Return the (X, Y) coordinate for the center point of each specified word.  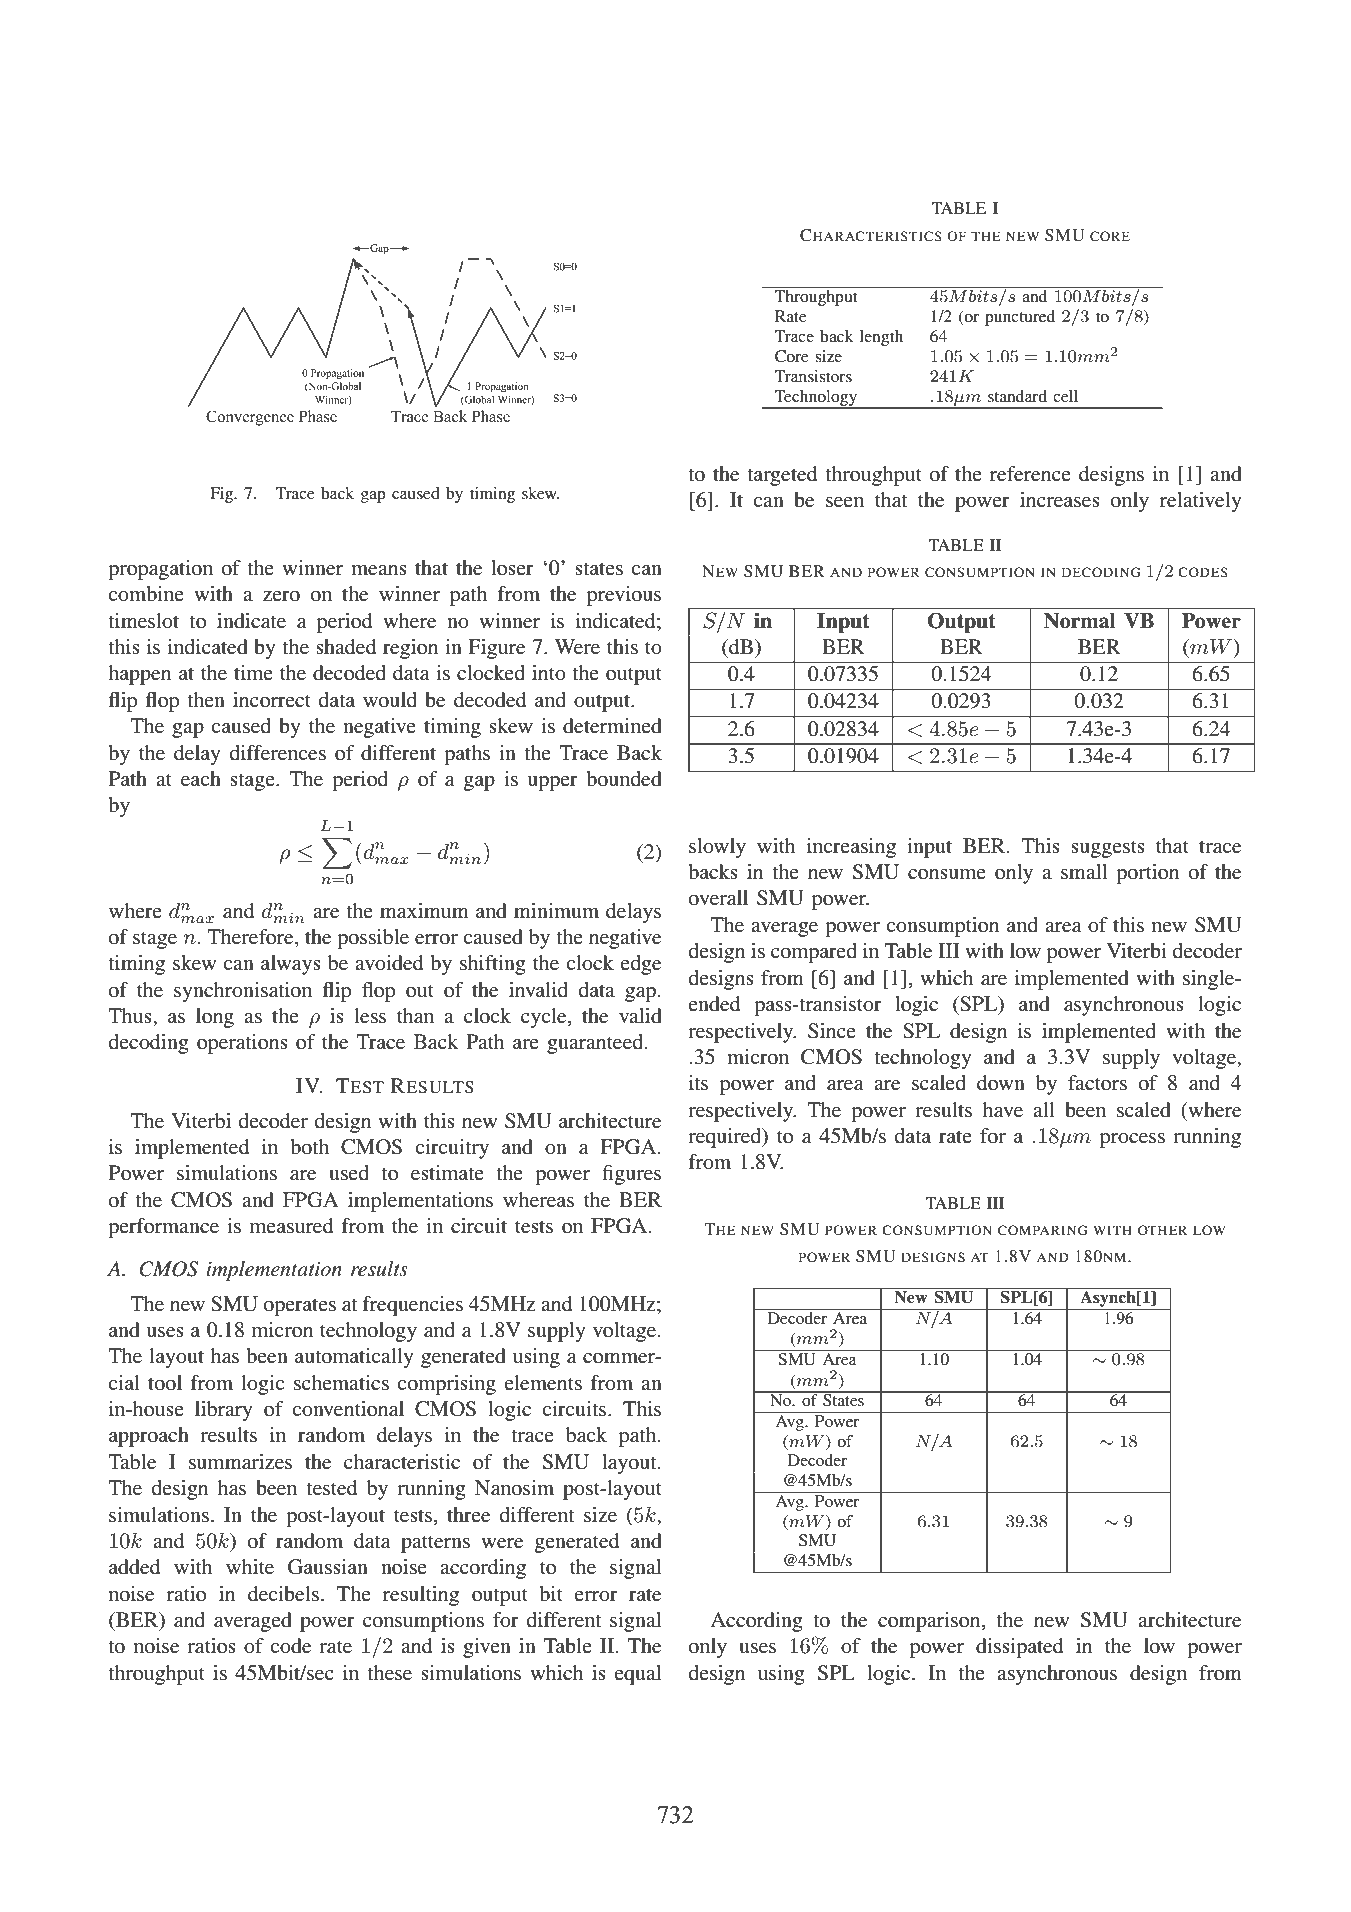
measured (291, 1226)
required (726, 1138)
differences (278, 753)
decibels (283, 1594)
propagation (160, 570)
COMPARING (1043, 1230)
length (881, 338)
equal (637, 1675)
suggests (1108, 849)
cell (1065, 396)
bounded (624, 779)
